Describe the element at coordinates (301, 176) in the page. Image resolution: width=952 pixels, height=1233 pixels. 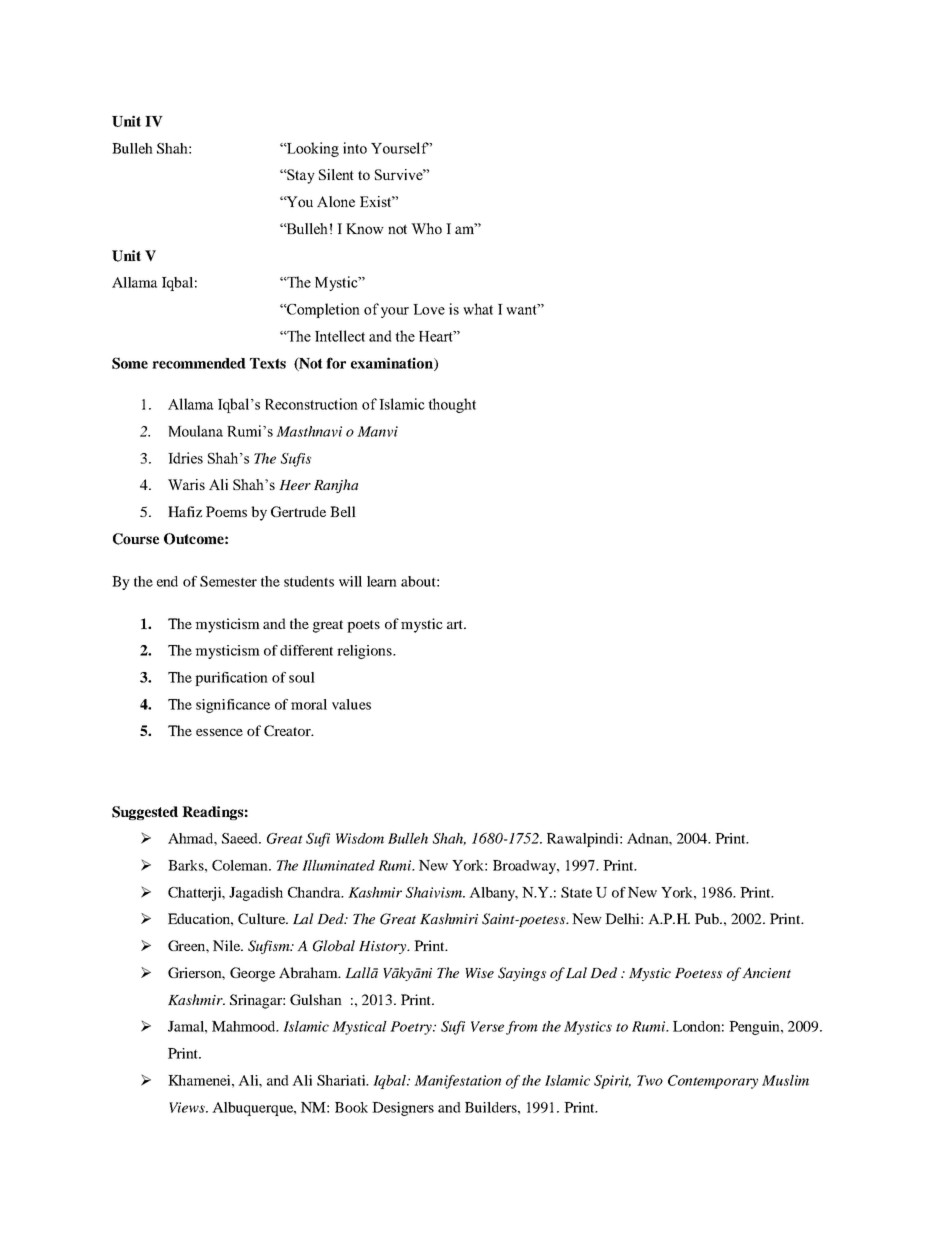
I see `Stay` at that location.
